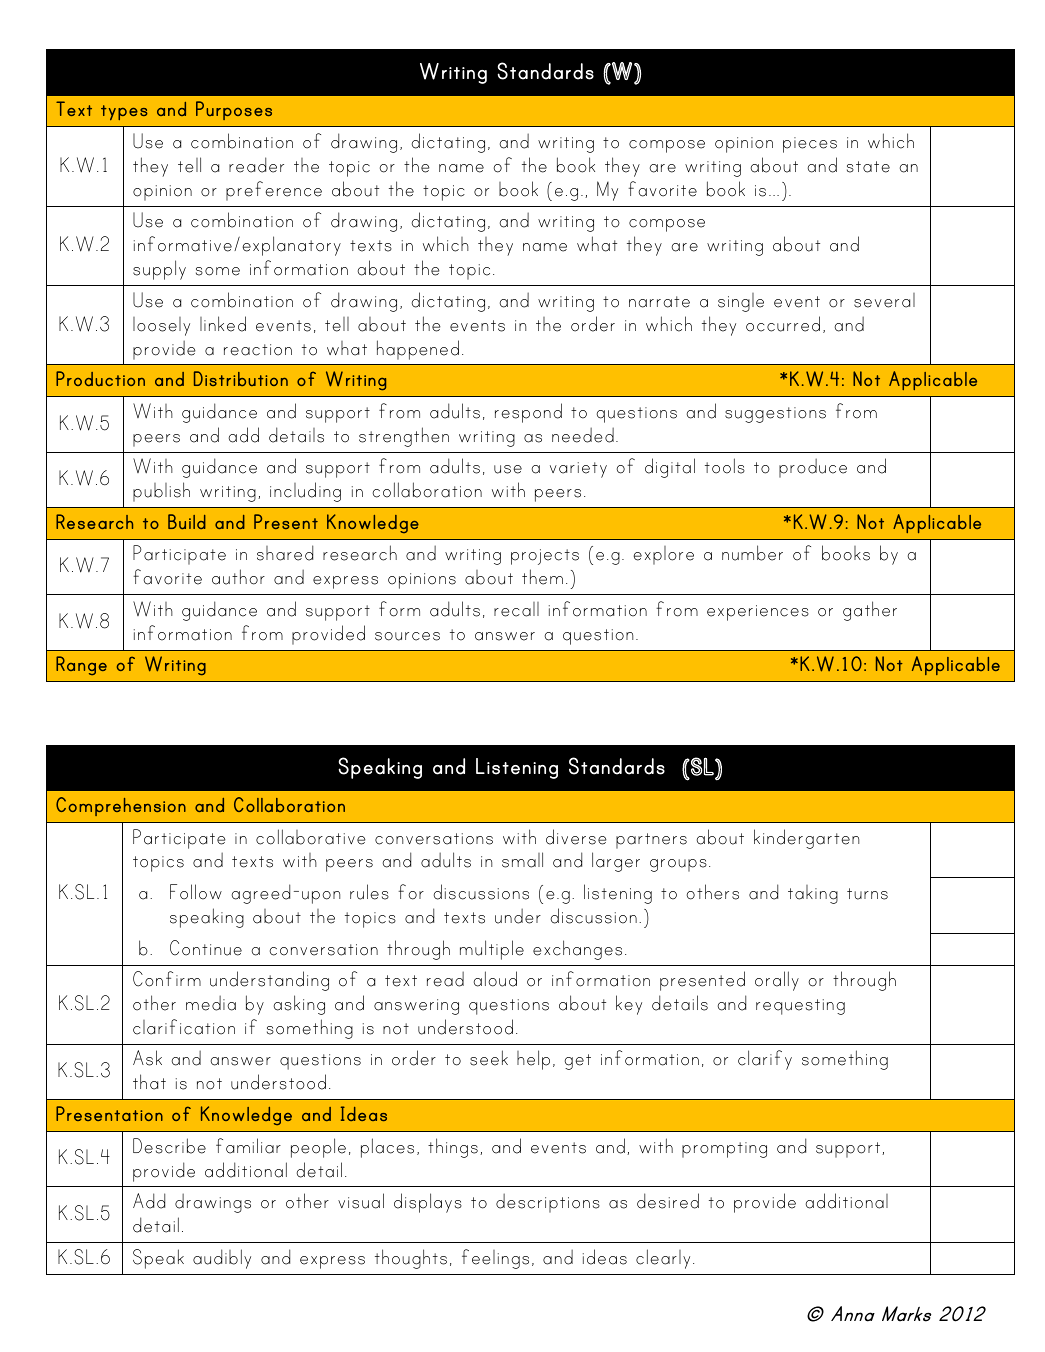 The width and height of the screenshot is (1045, 1352). Describe the element at coordinates (274, 191) in the screenshot. I see `preference` at that location.
